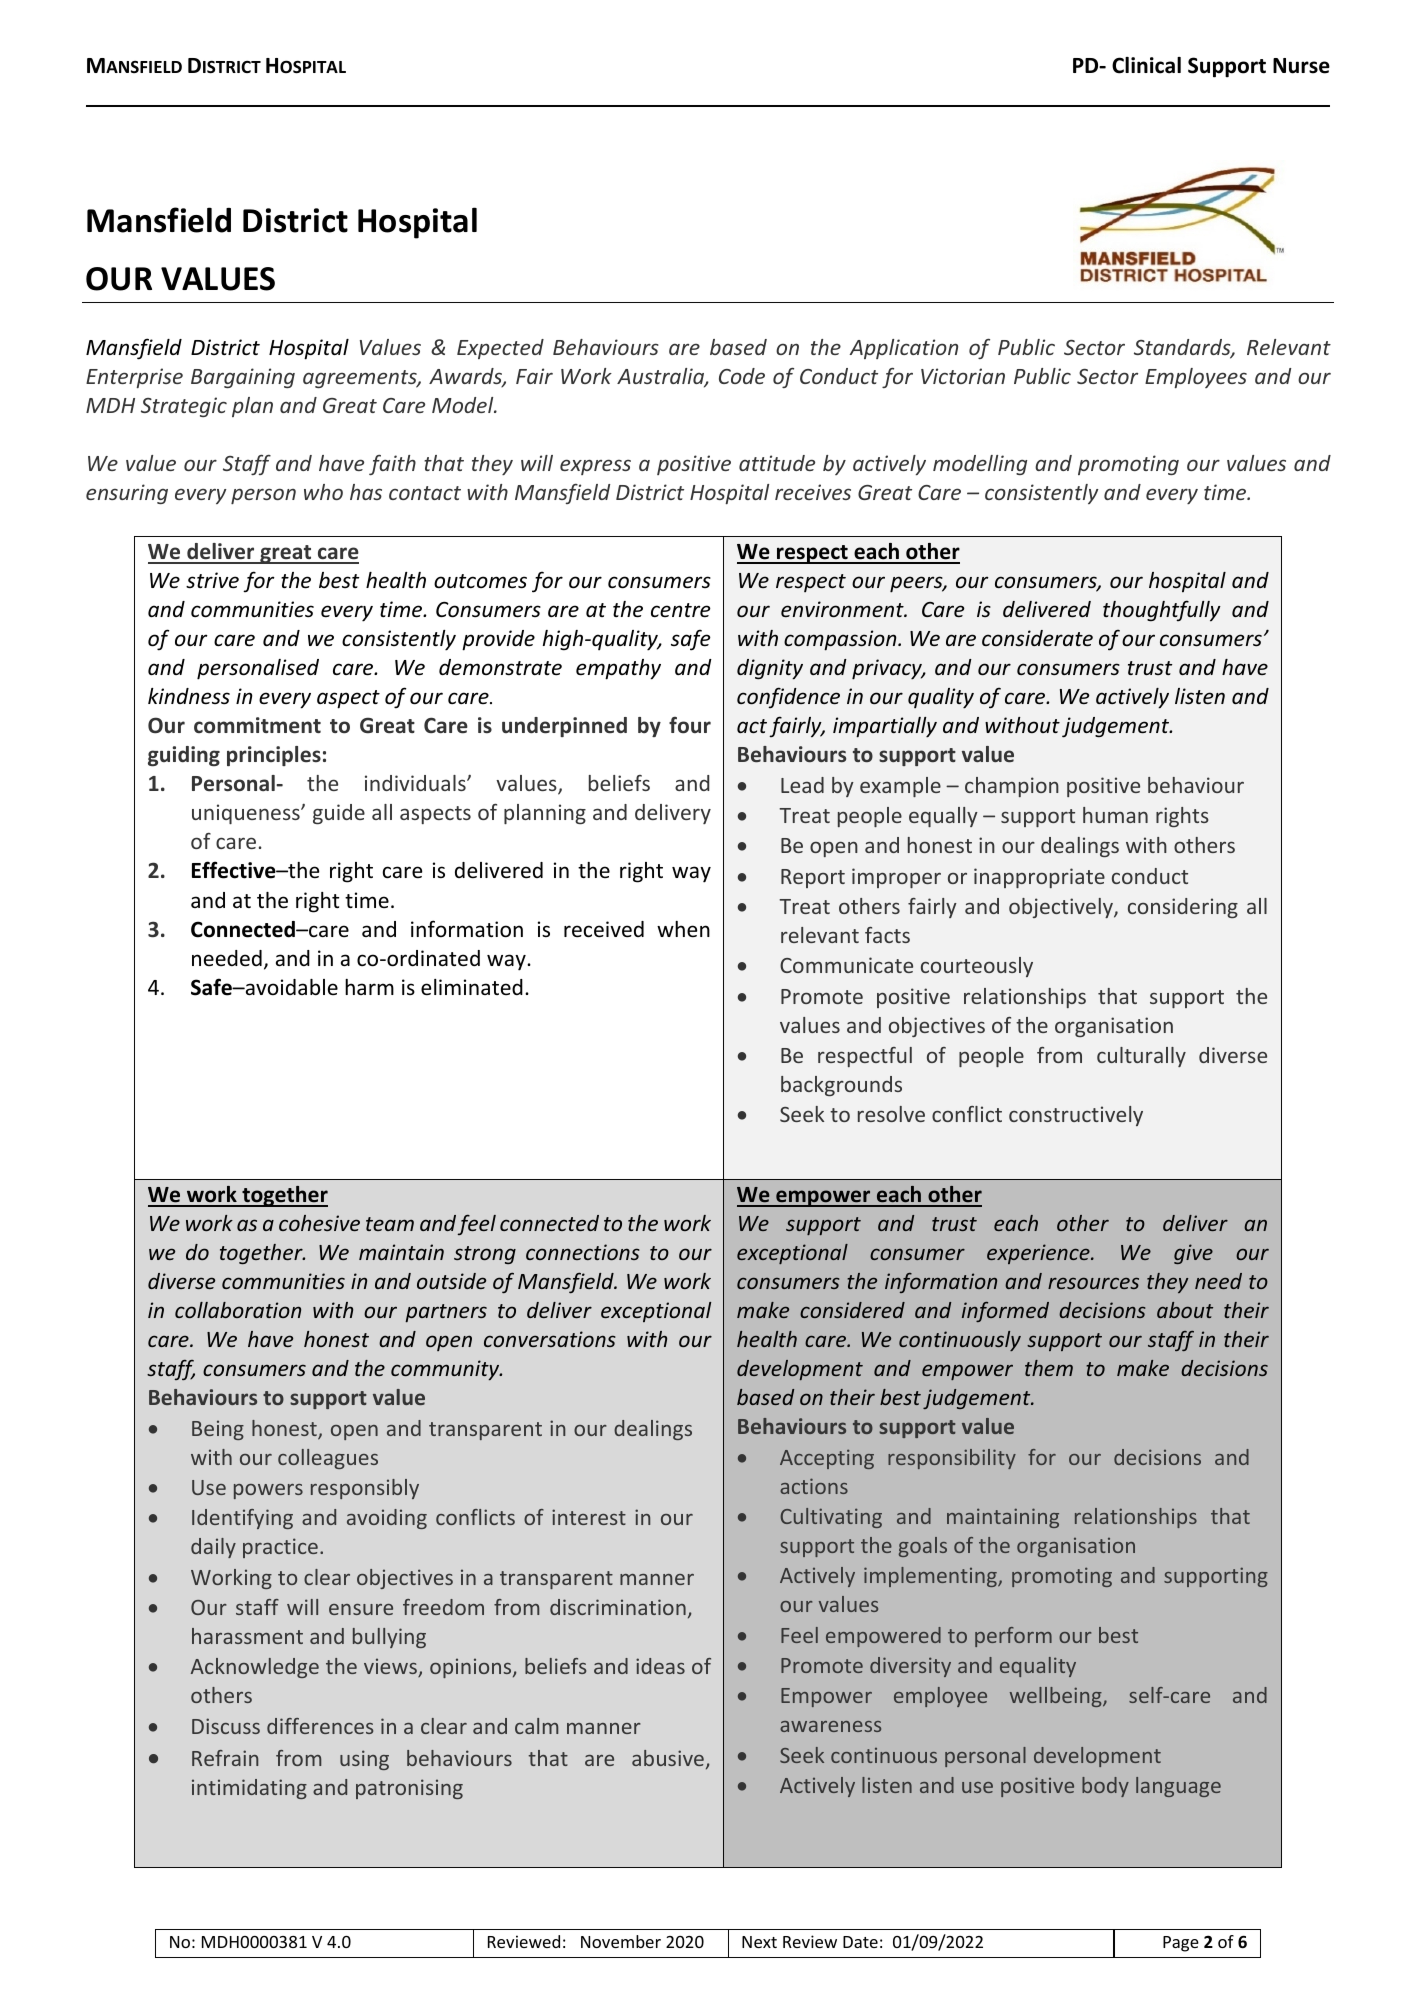  What do you see at coordinates (802, 785) in the screenshot?
I see `Lead` at bounding box center [802, 785].
